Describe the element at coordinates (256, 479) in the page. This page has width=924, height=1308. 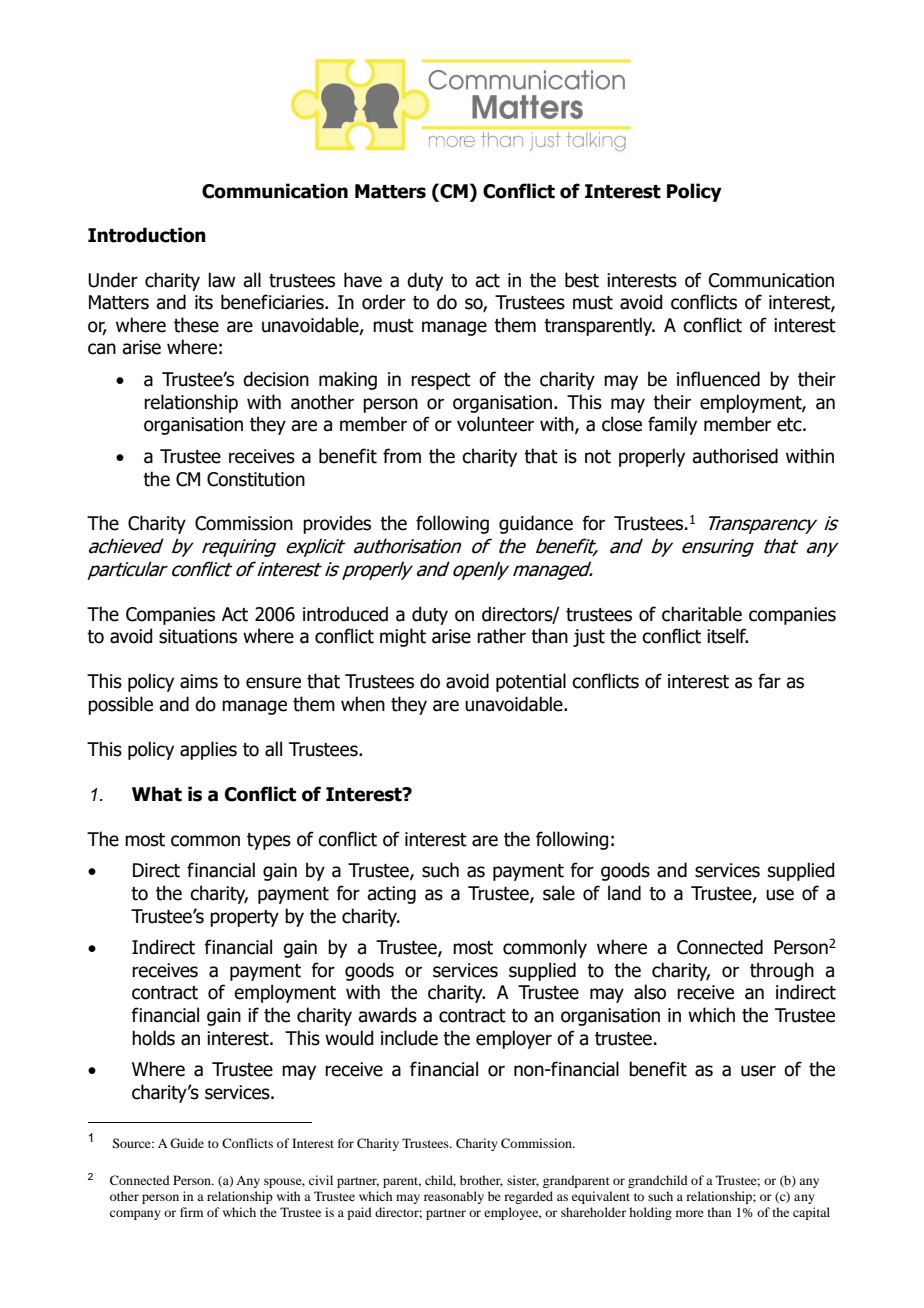
I see `Constitution` at that location.
